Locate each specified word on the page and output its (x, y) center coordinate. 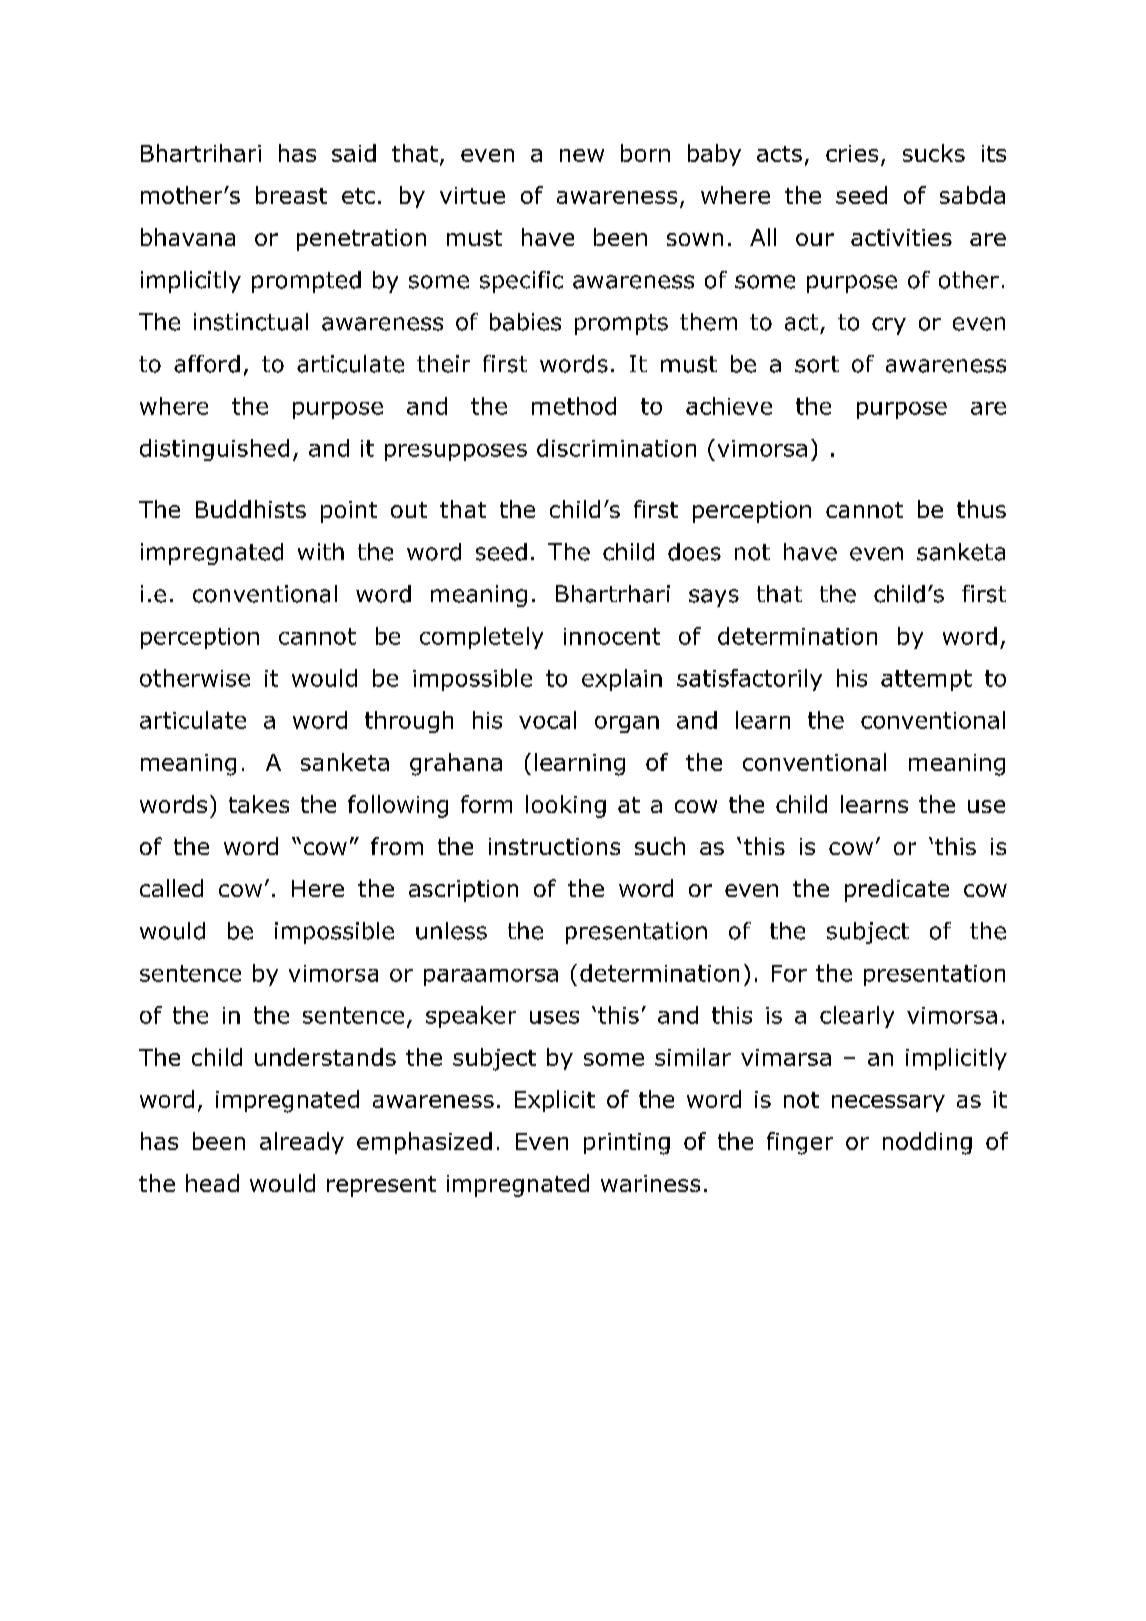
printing (627, 1144)
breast (291, 195)
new (582, 155)
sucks (934, 153)
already (302, 1143)
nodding (927, 1143)
